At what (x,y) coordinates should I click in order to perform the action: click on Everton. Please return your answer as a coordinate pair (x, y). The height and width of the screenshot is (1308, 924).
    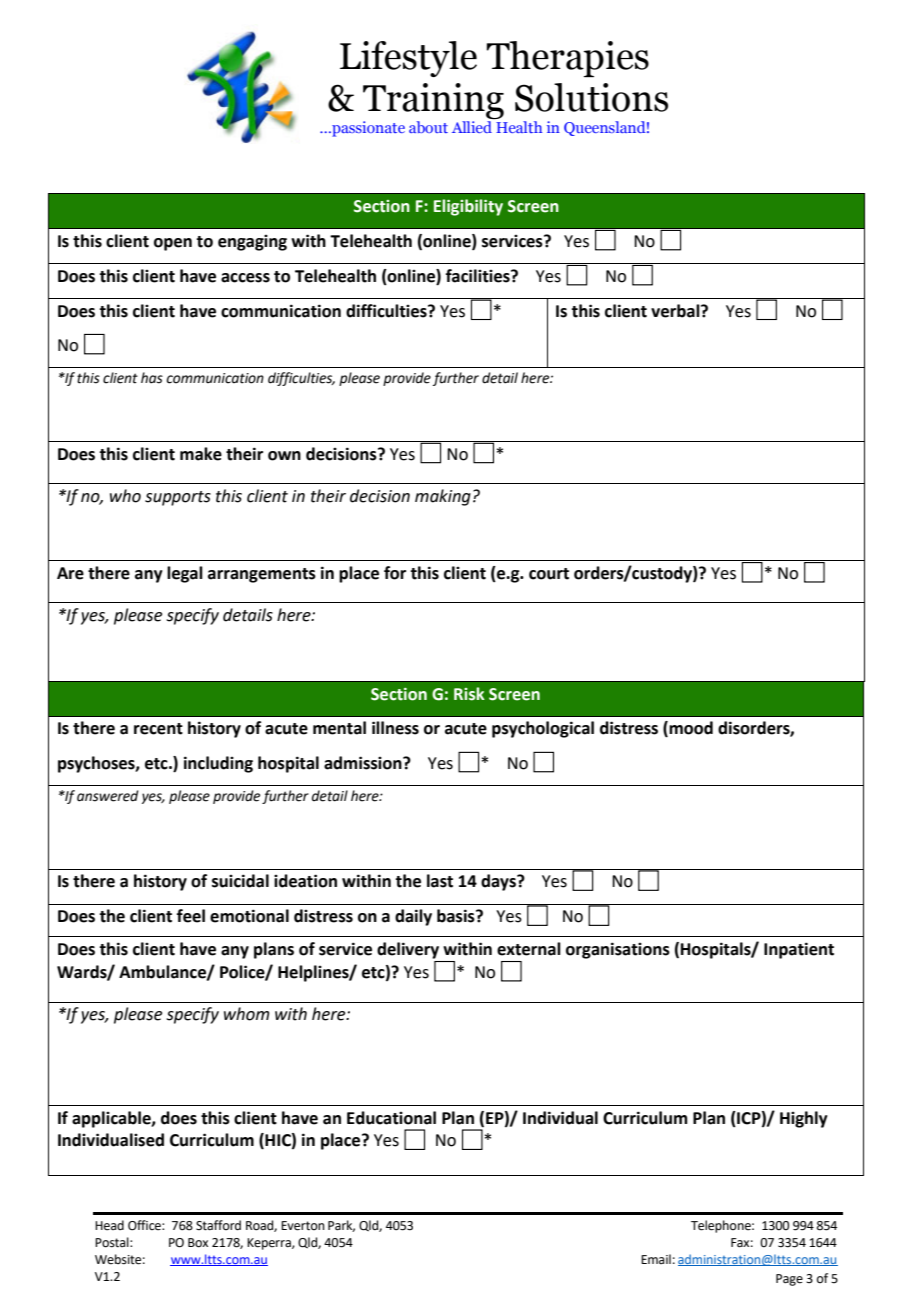
    Looking at the image, I should click on (303, 1226).
